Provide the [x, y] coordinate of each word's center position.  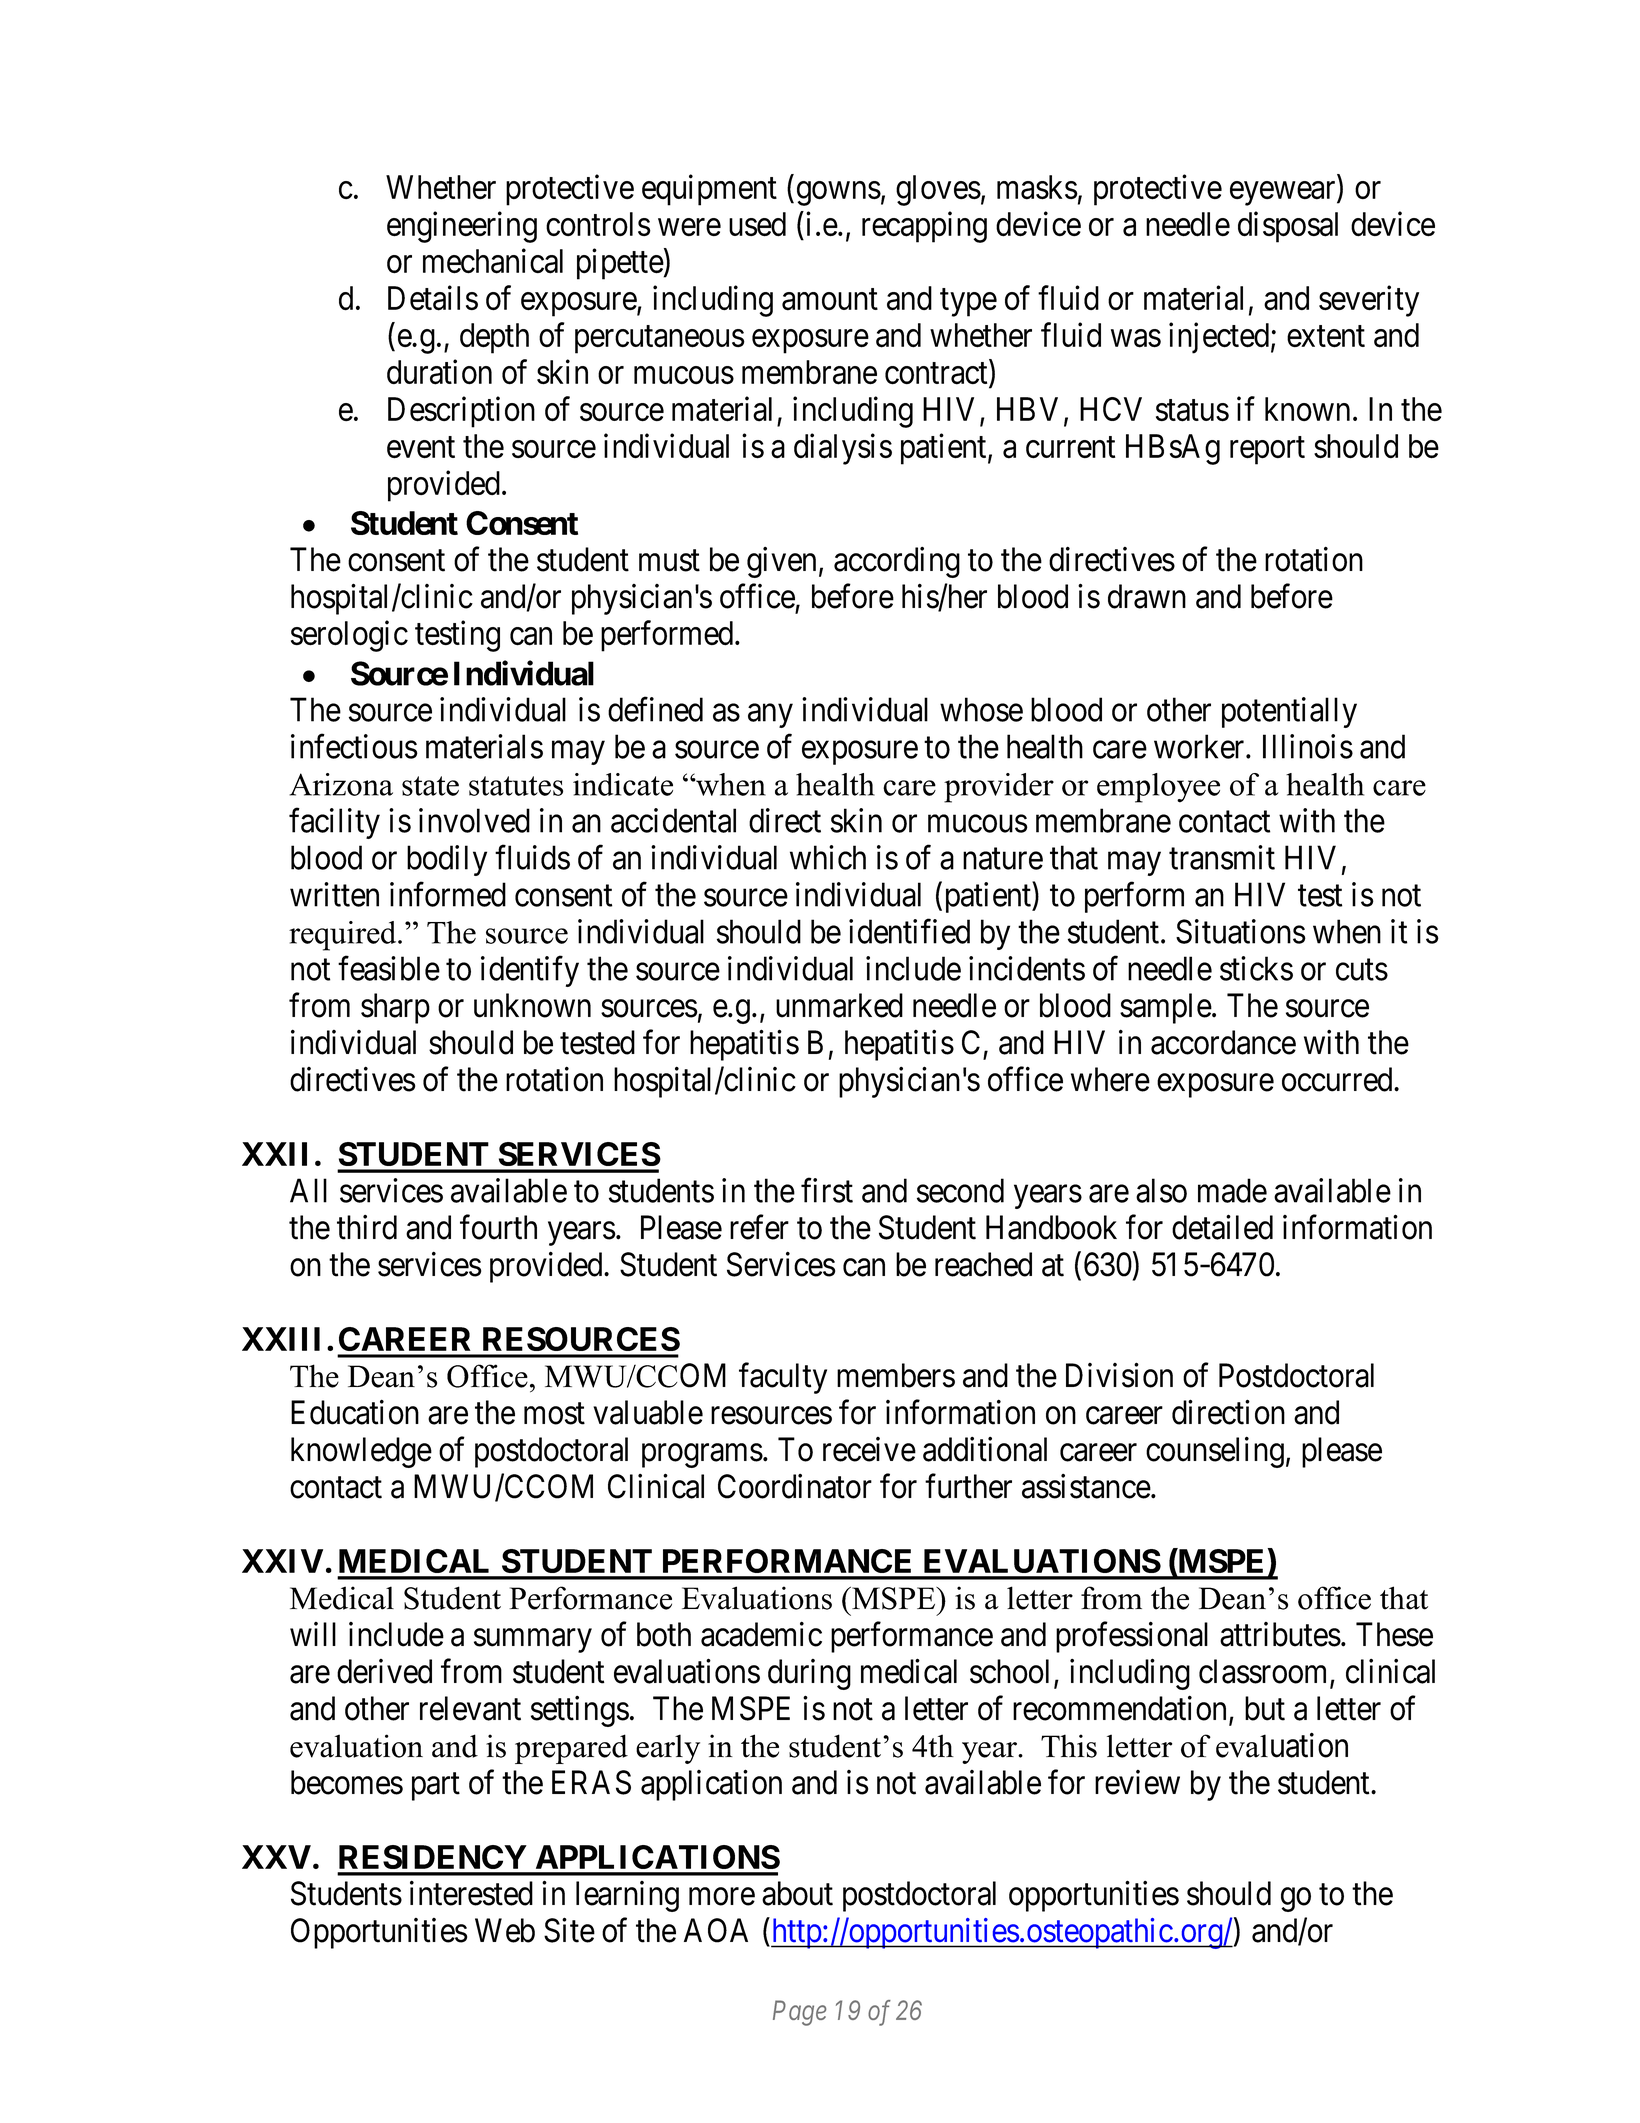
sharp [395, 1008]
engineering [462, 227]
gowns [839, 194]
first [827, 1190]
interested [471, 1893]
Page [799, 2013]
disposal [1288, 227]
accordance [1223, 1042]
